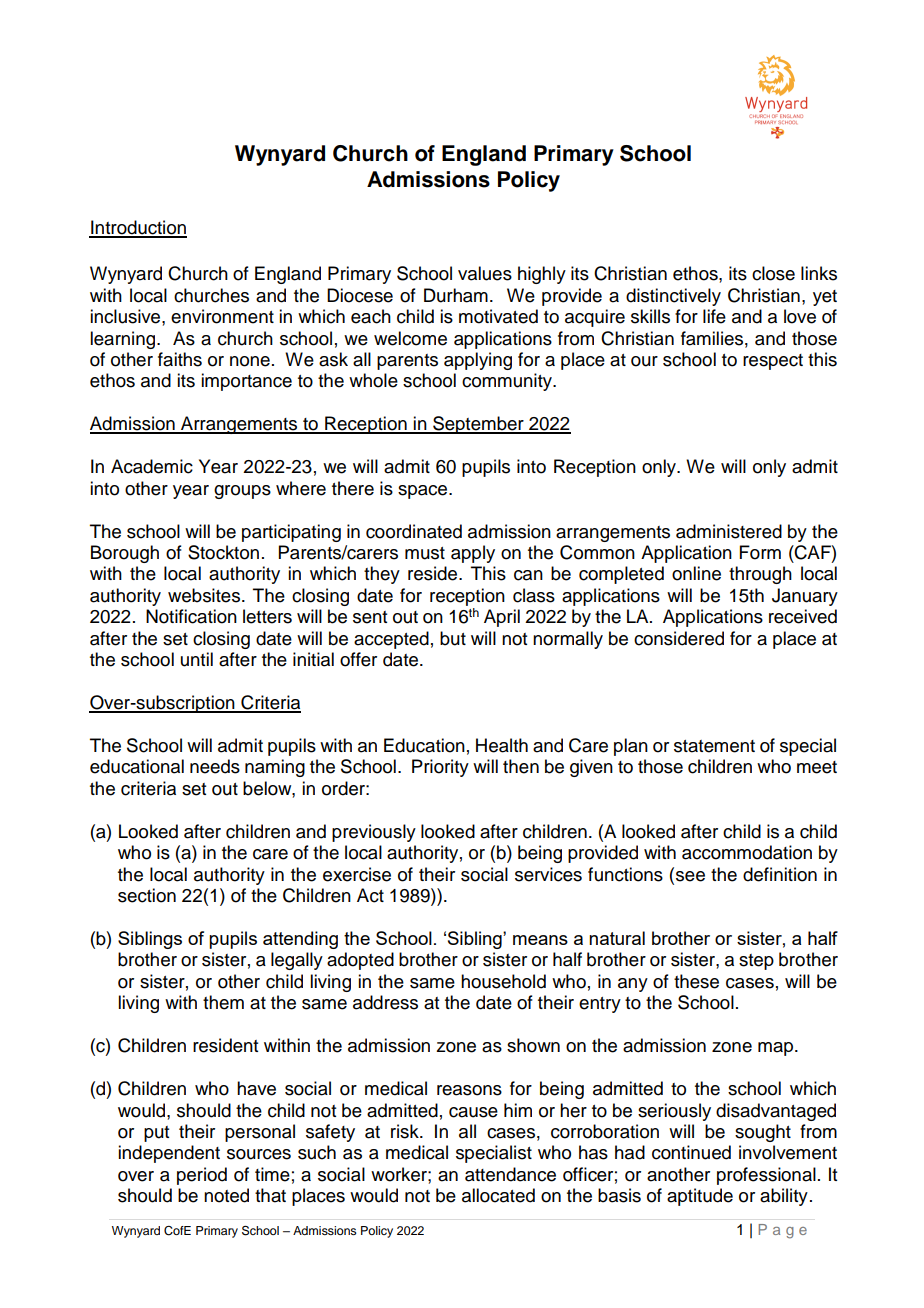  What do you see at coordinates (202, 1176) in the screenshot?
I see `period` at bounding box center [202, 1176].
